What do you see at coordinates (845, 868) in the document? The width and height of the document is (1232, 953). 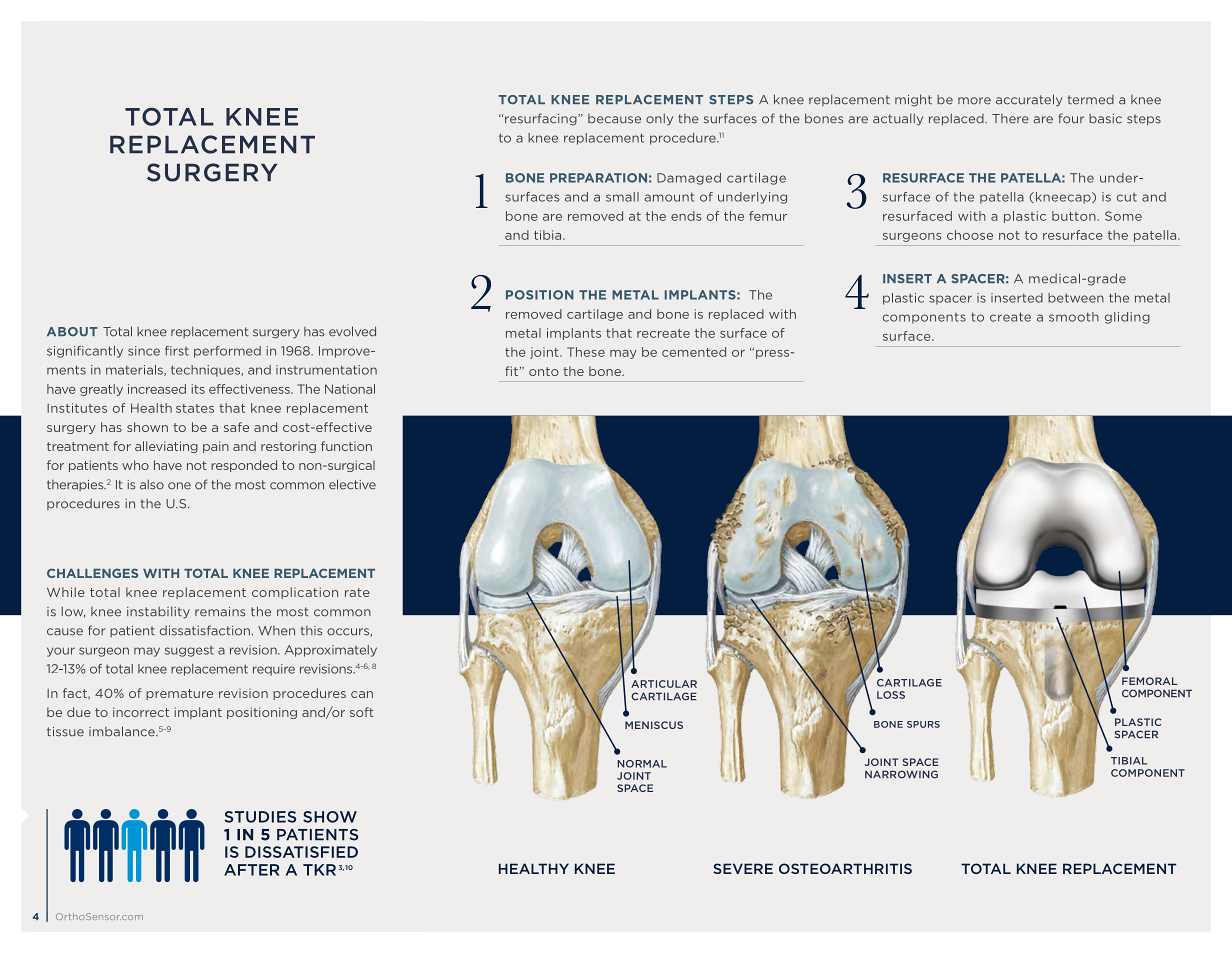 I see `OSTEOARTHRITIS` at bounding box center [845, 868].
